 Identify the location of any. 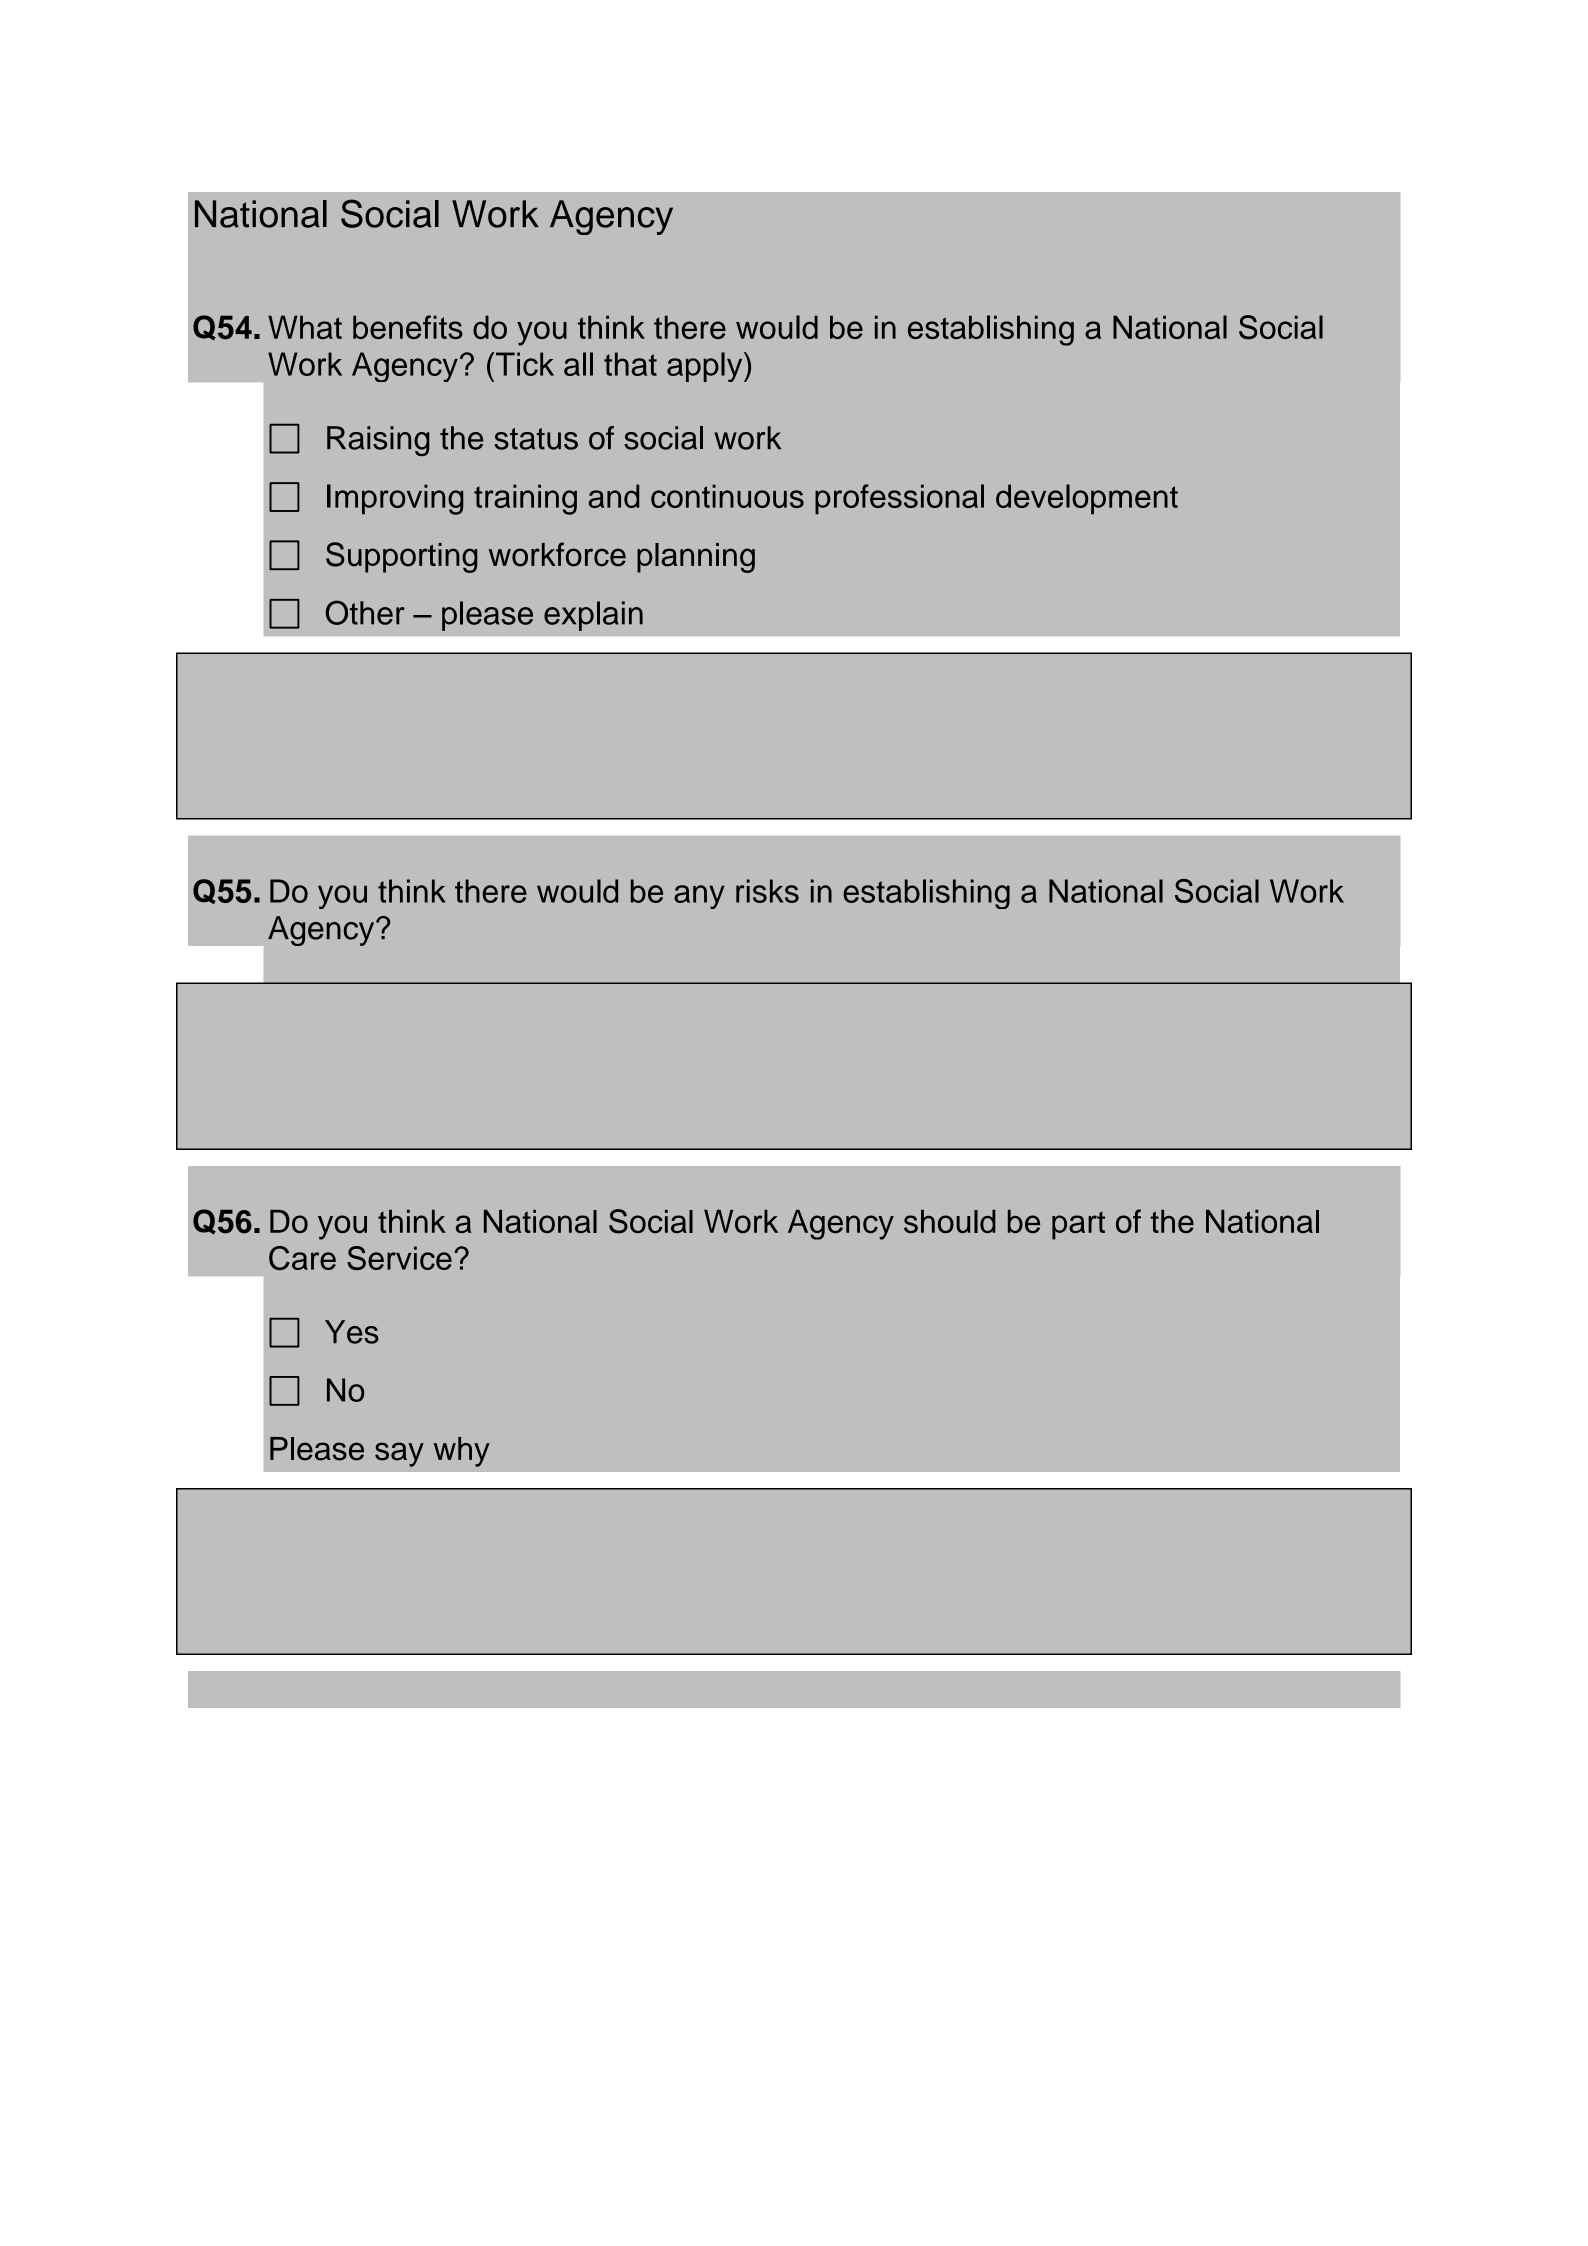
(699, 897).
